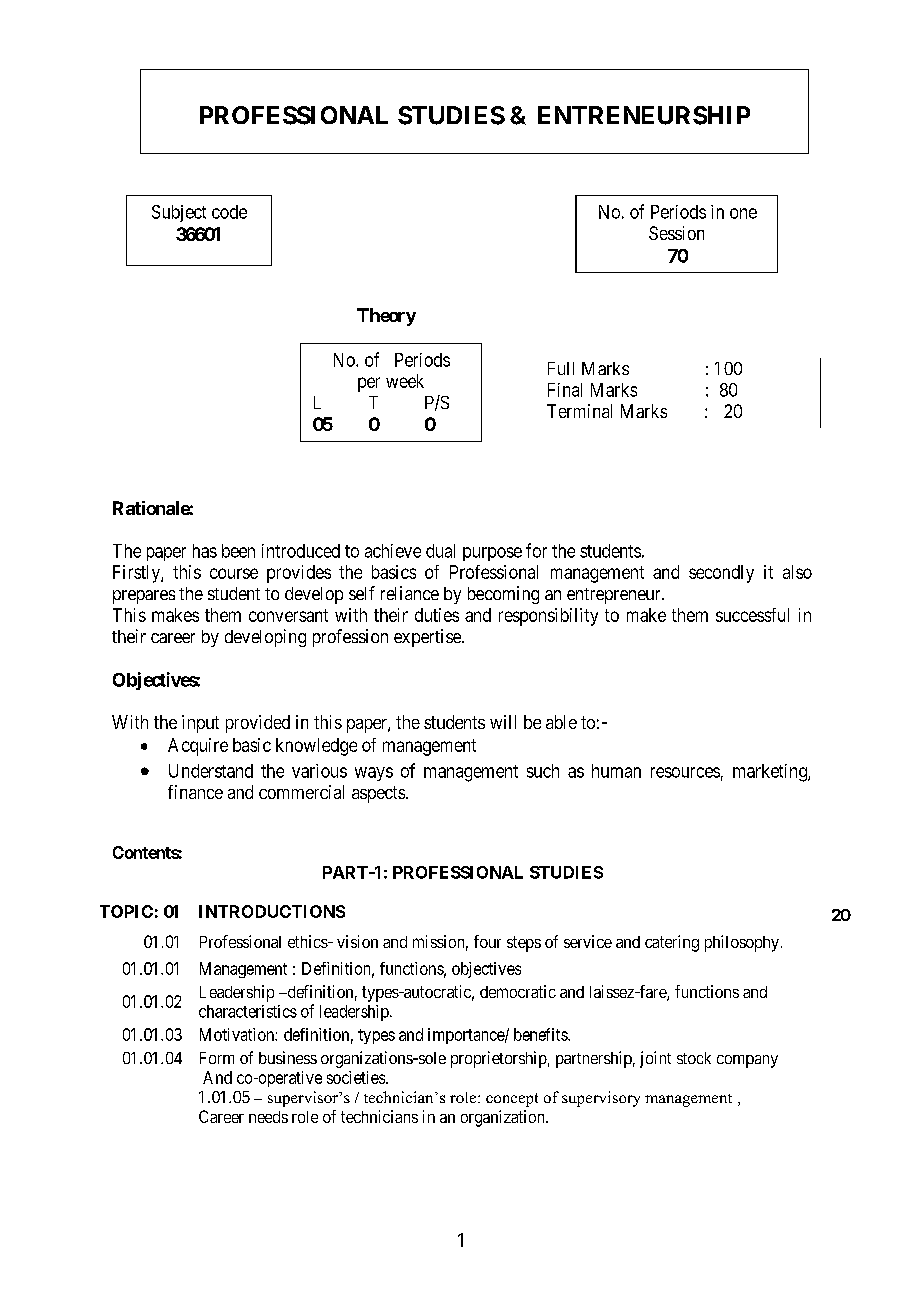 Image resolution: width=924 pixels, height=1307 pixels. What do you see at coordinates (676, 233) in the image?
I see `Session` at bounding box center [676, 233].
